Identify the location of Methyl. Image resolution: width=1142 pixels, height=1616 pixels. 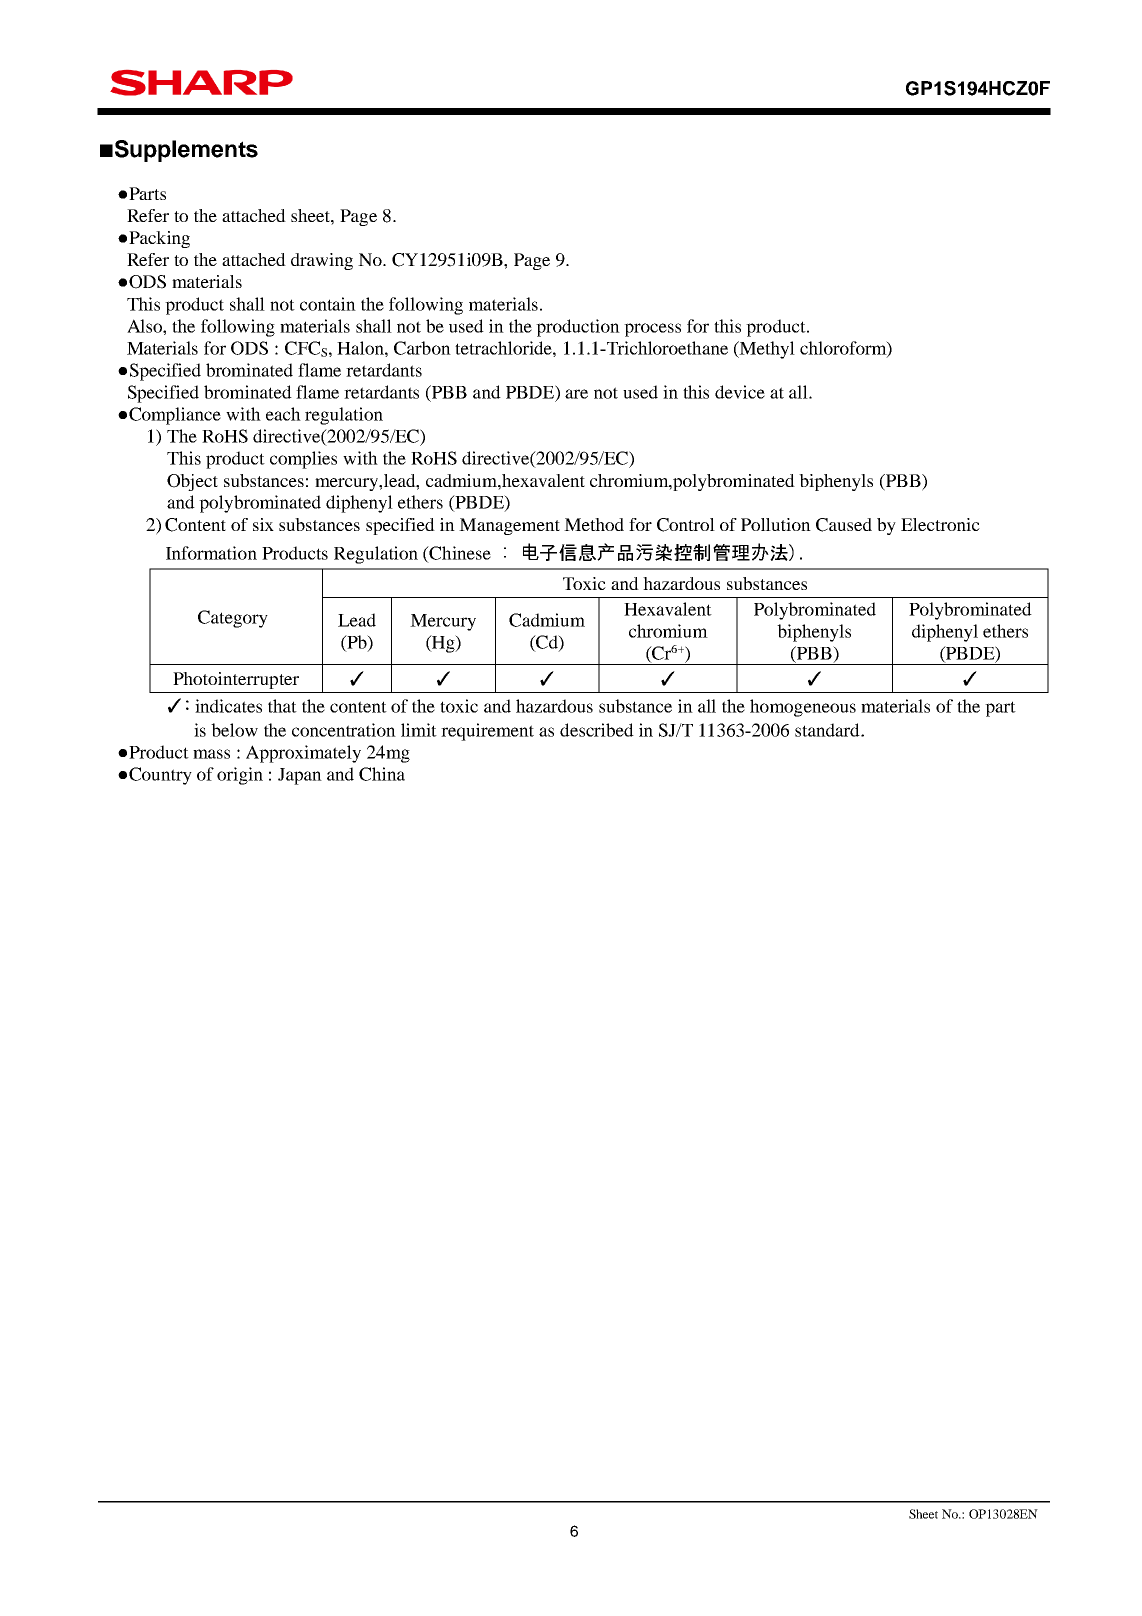
(766, 350).
